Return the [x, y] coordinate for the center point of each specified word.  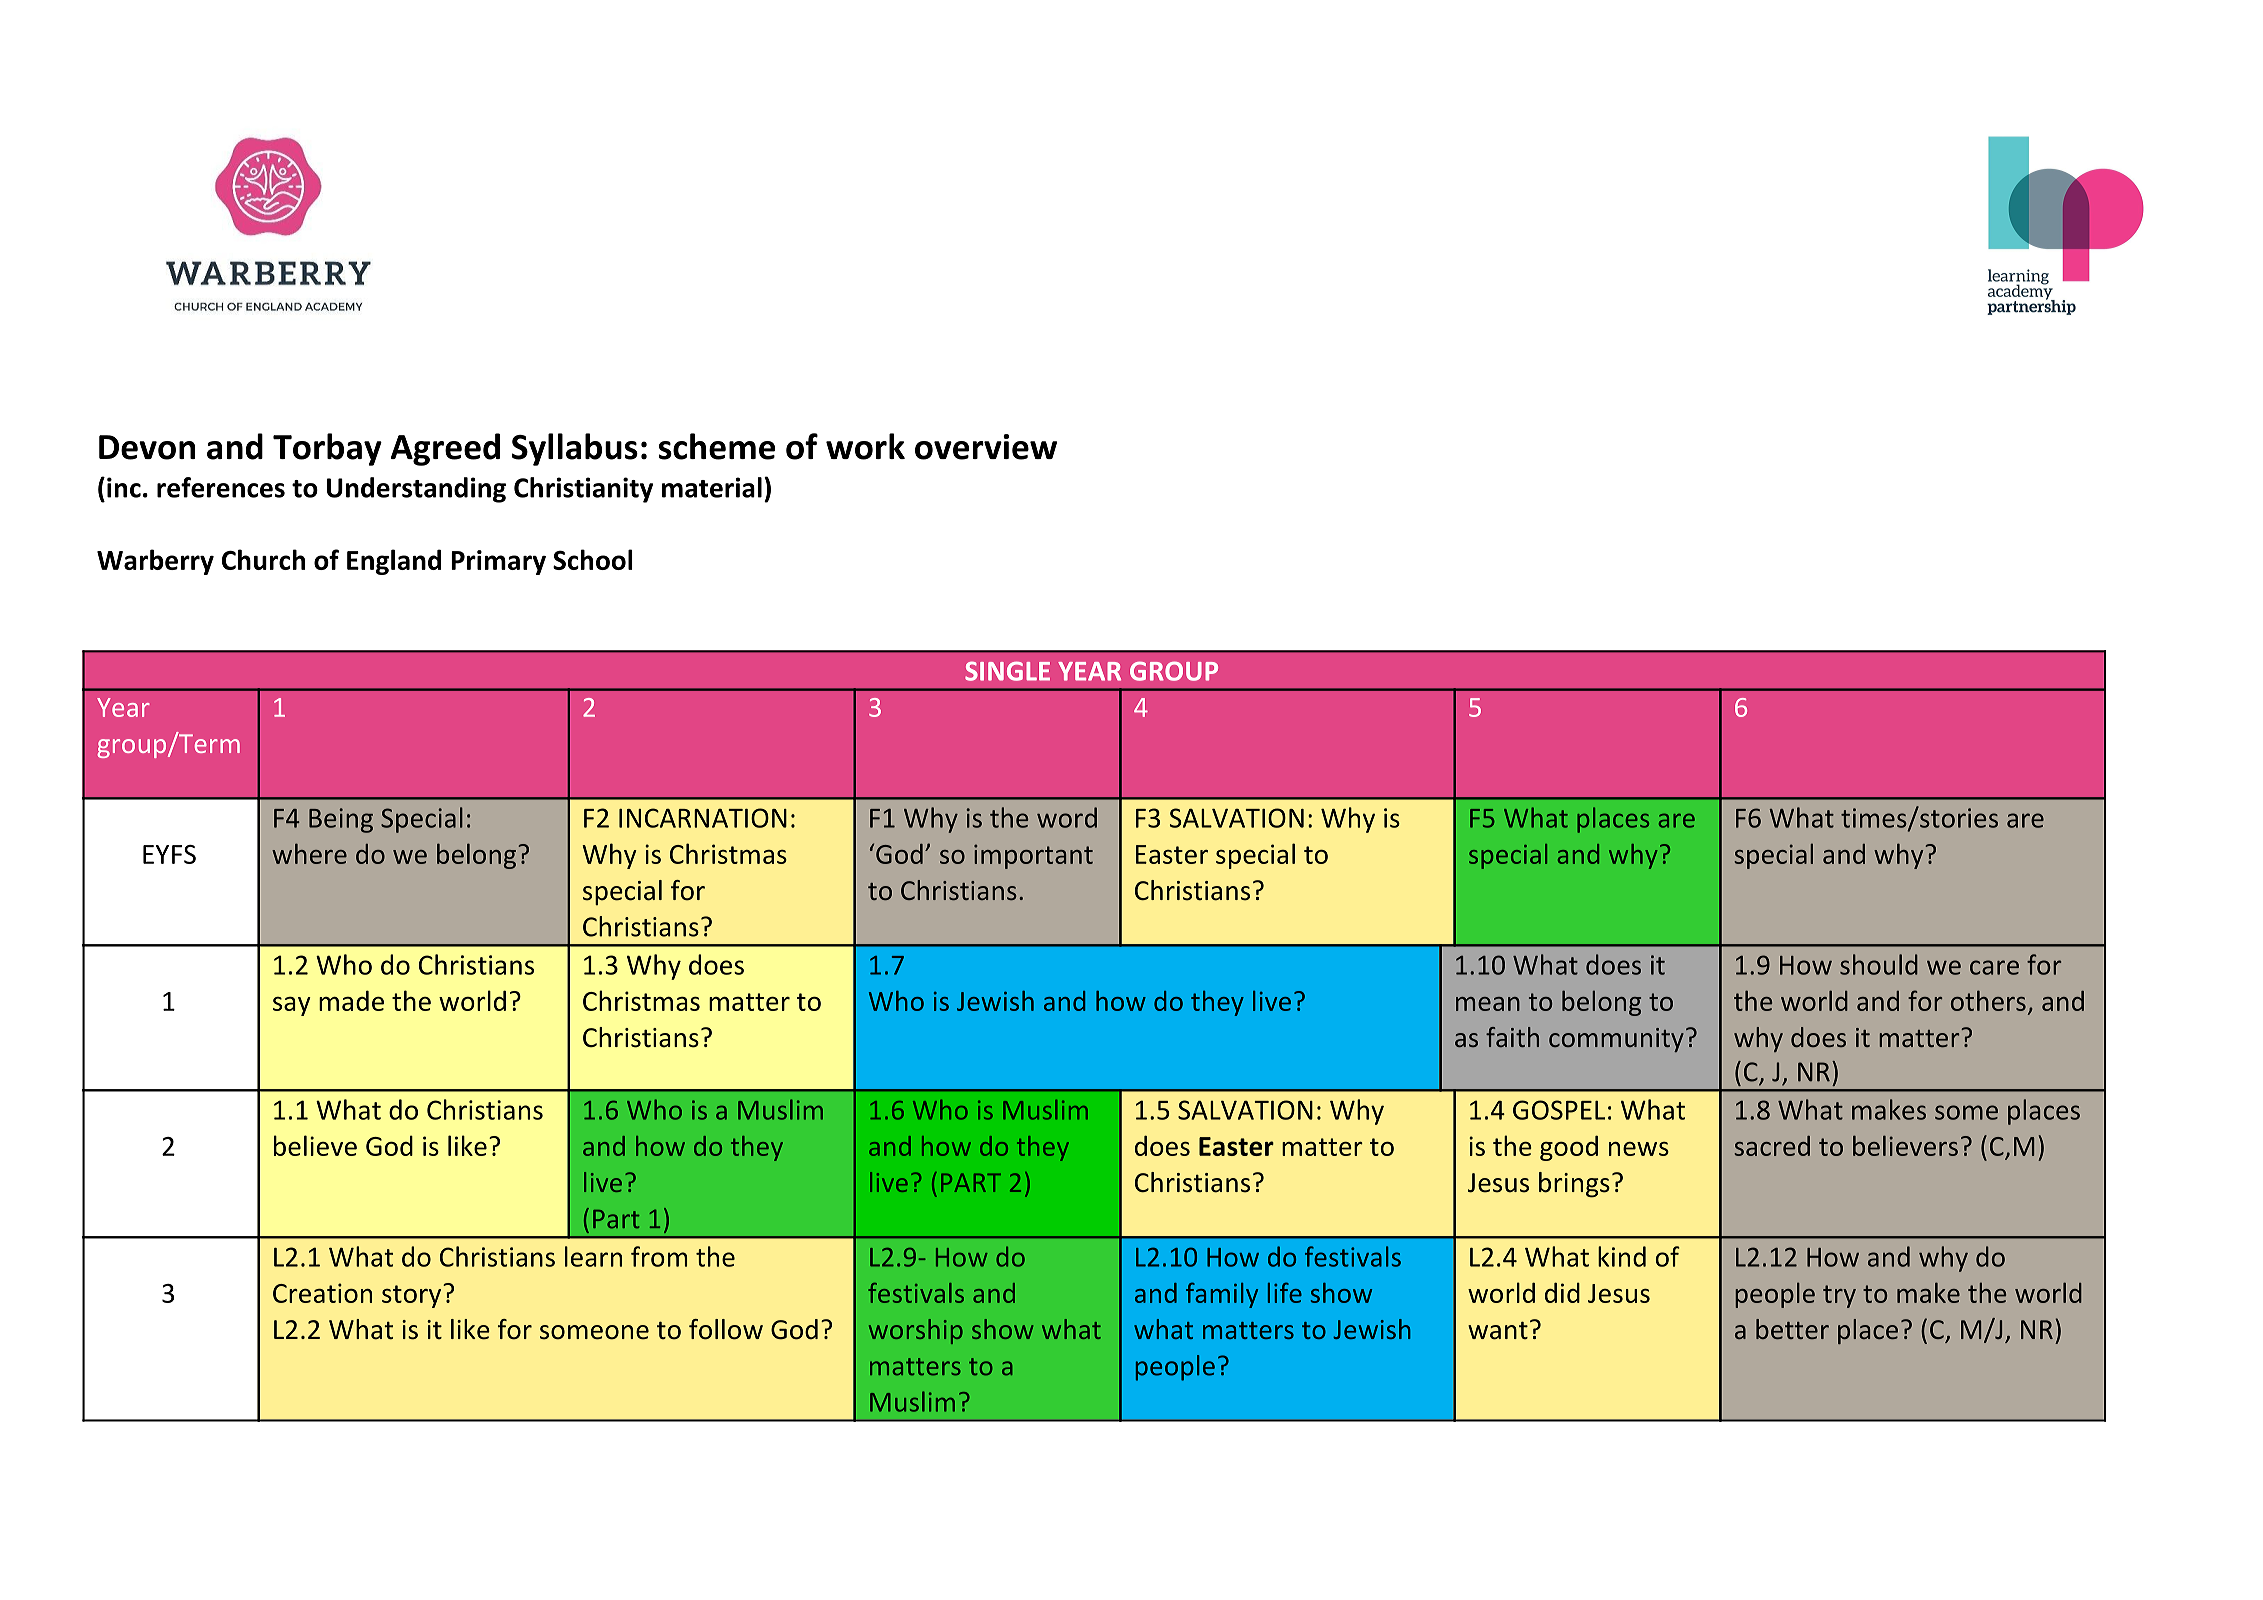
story [413, 1296]
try [1839, 1296]
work [865, 446]
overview [986, 447]
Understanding [416, 490]
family [1222, 1295]
